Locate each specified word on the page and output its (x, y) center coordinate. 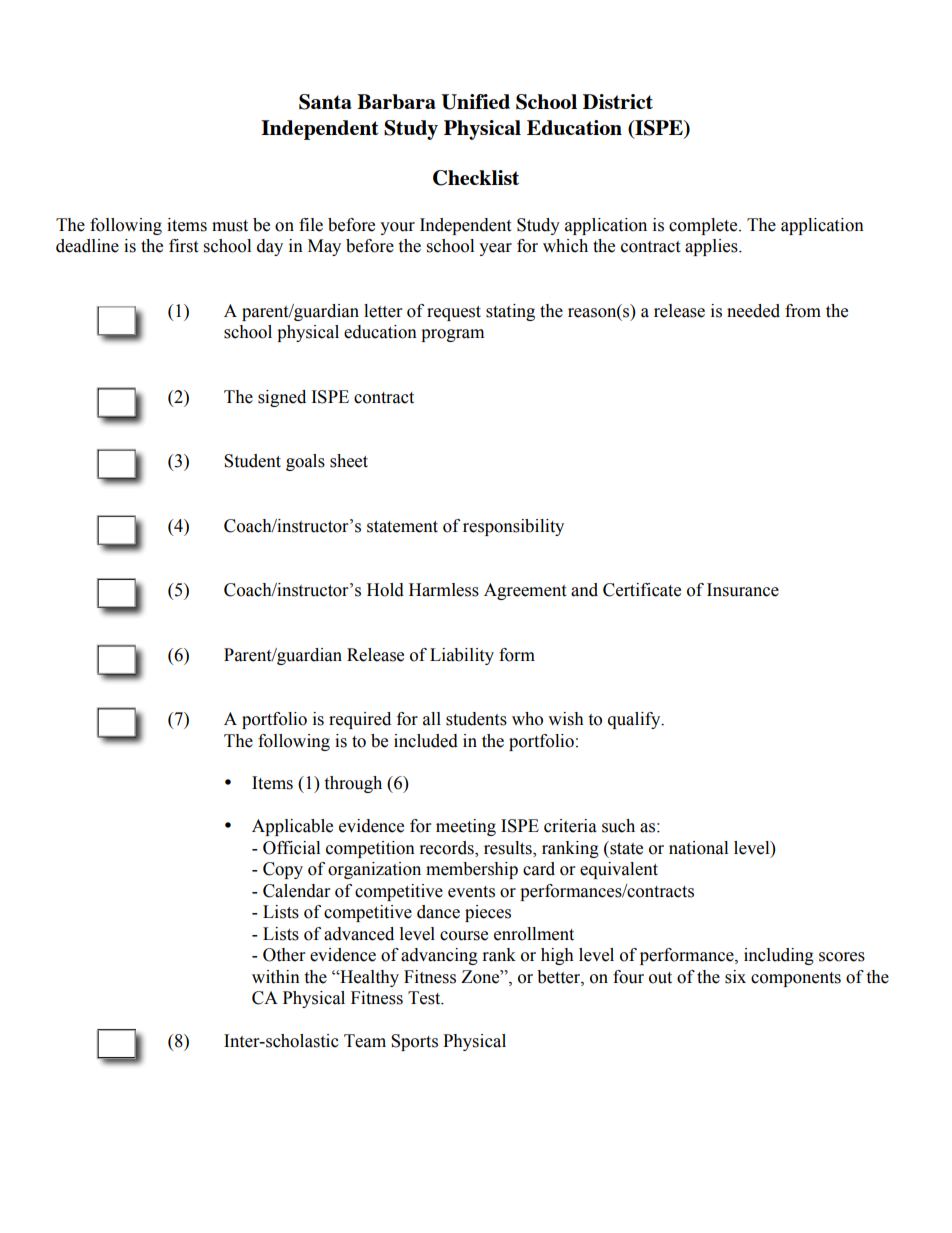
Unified (475, 102)
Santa (325, 102)
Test (425, 998)
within (276, 977)
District (618, 101)
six (735, 977)
